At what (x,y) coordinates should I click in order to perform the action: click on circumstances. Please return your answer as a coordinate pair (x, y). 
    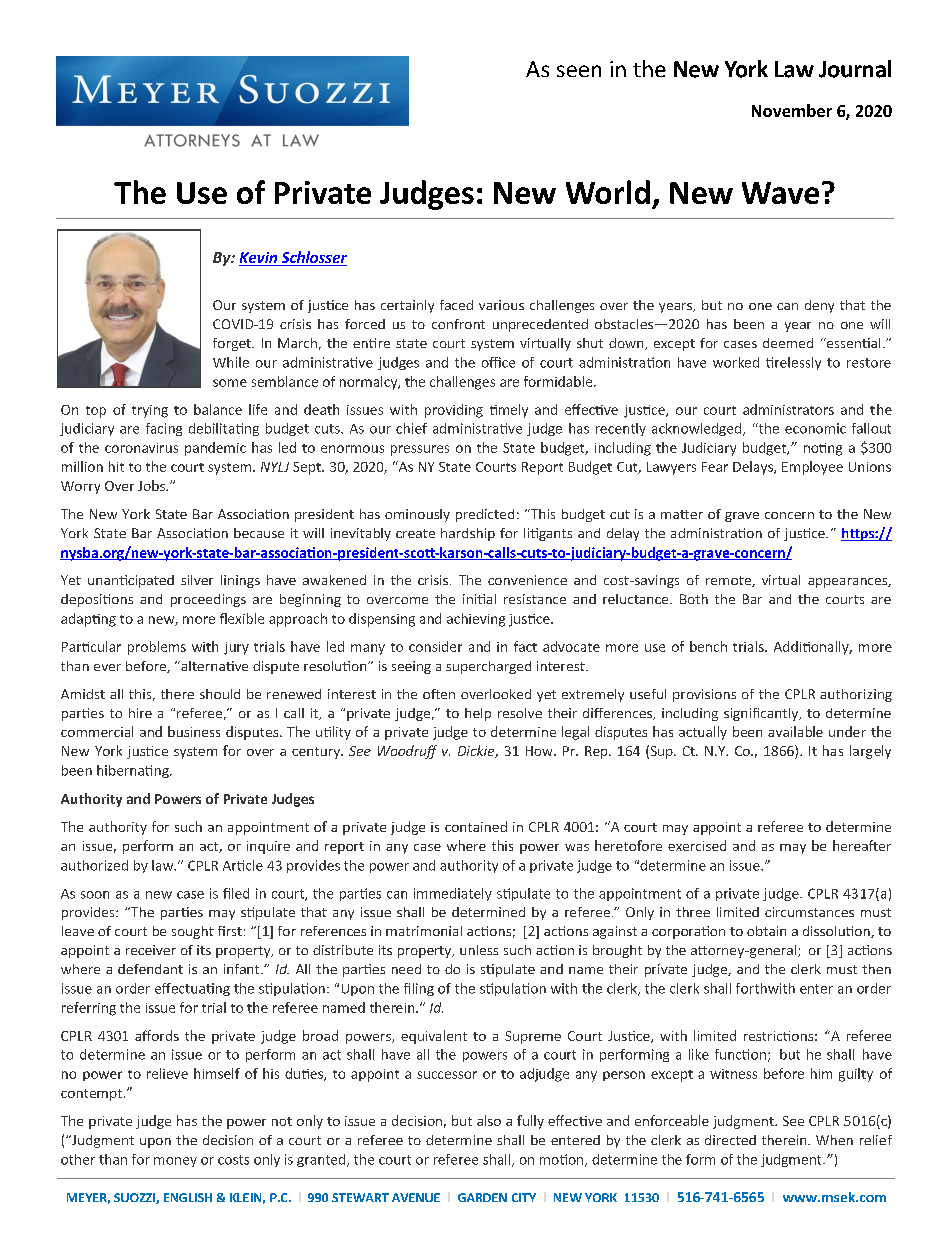
    Looking at the image, I should click on (809, 912).
